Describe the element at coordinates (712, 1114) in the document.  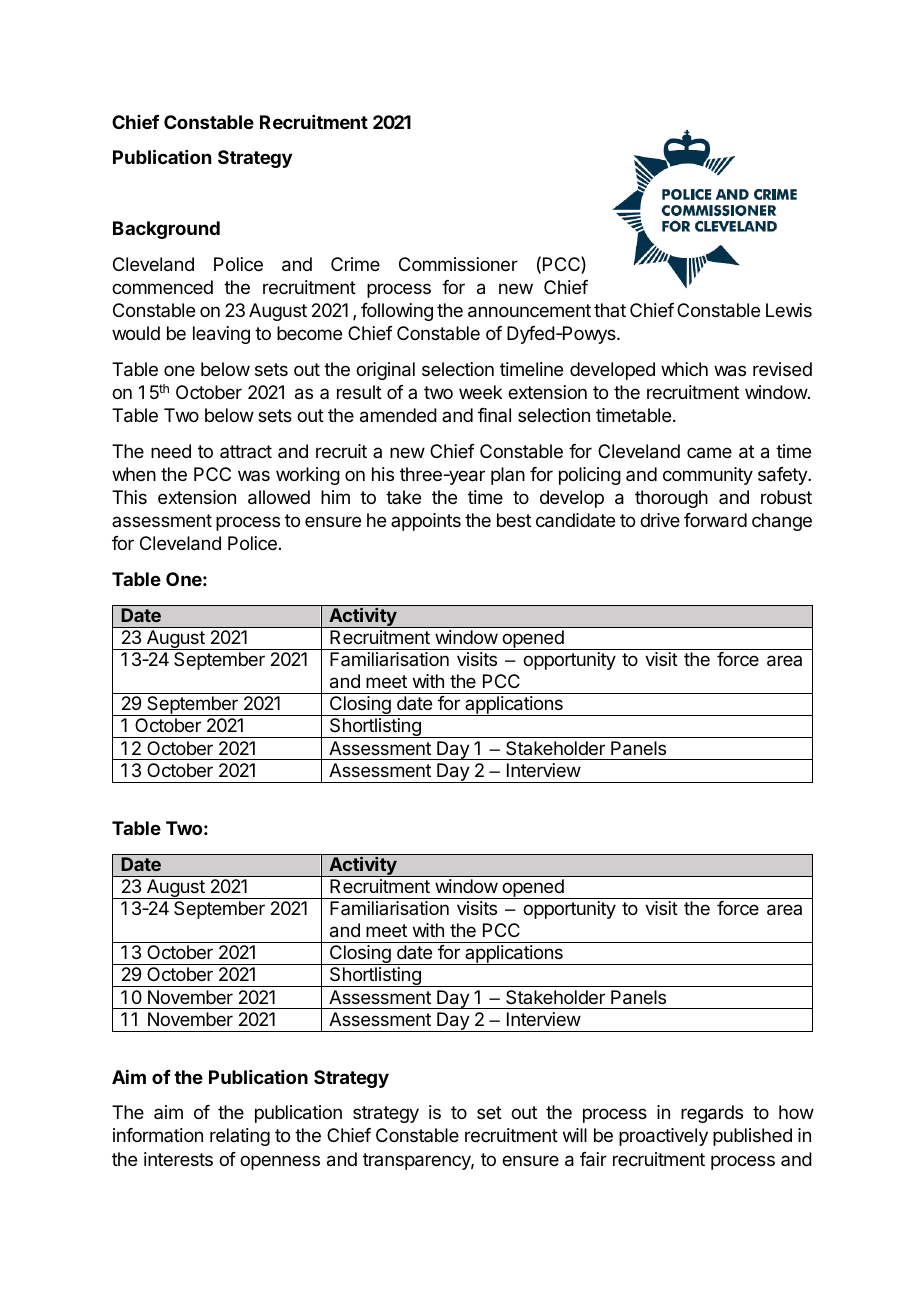
I see `regards` at that location.
